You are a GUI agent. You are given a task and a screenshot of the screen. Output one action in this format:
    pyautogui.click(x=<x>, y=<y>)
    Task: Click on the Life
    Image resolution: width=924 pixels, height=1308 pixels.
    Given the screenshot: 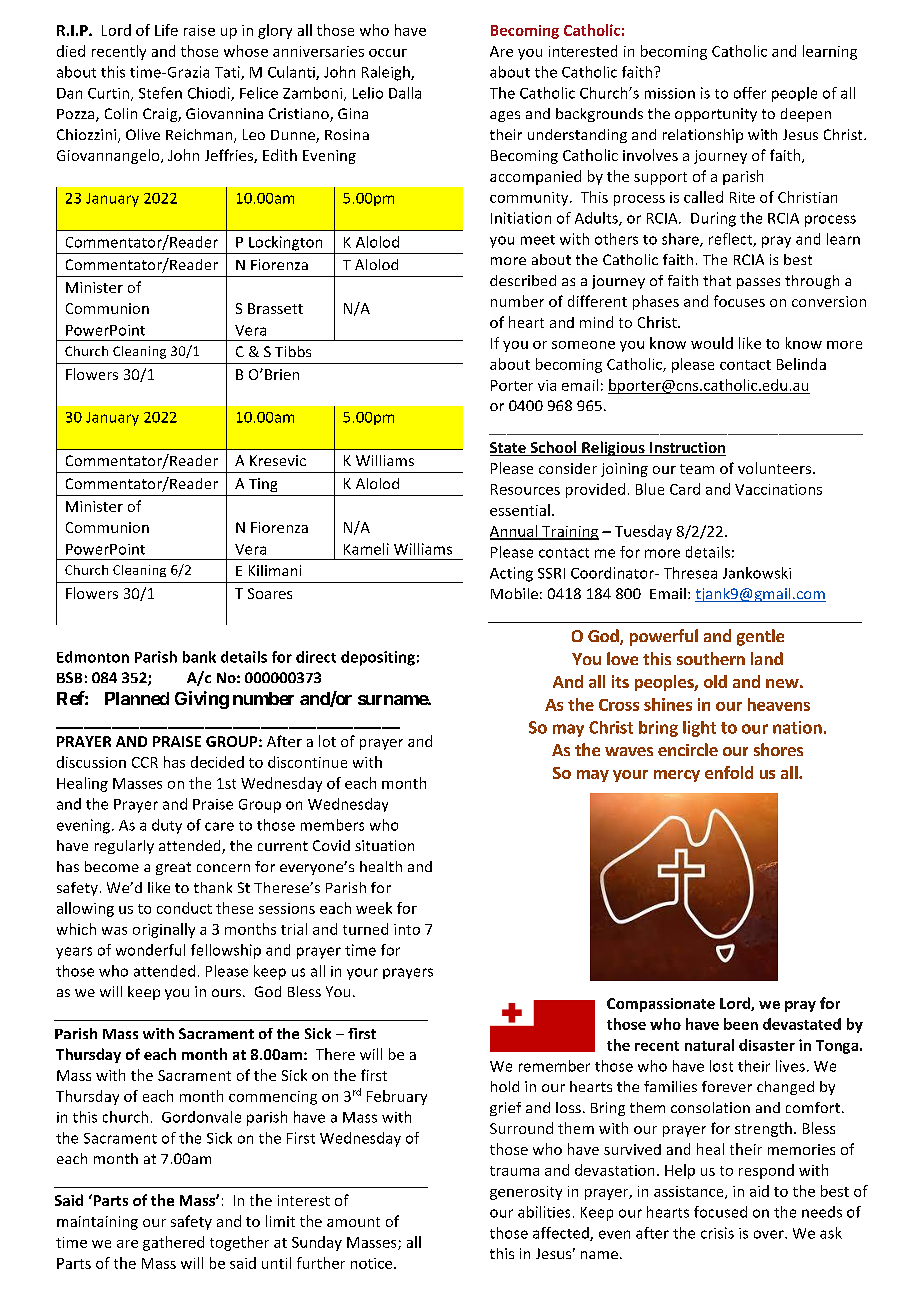 What is the action you would take?
    pyautogui.click(x=166, y=30)
